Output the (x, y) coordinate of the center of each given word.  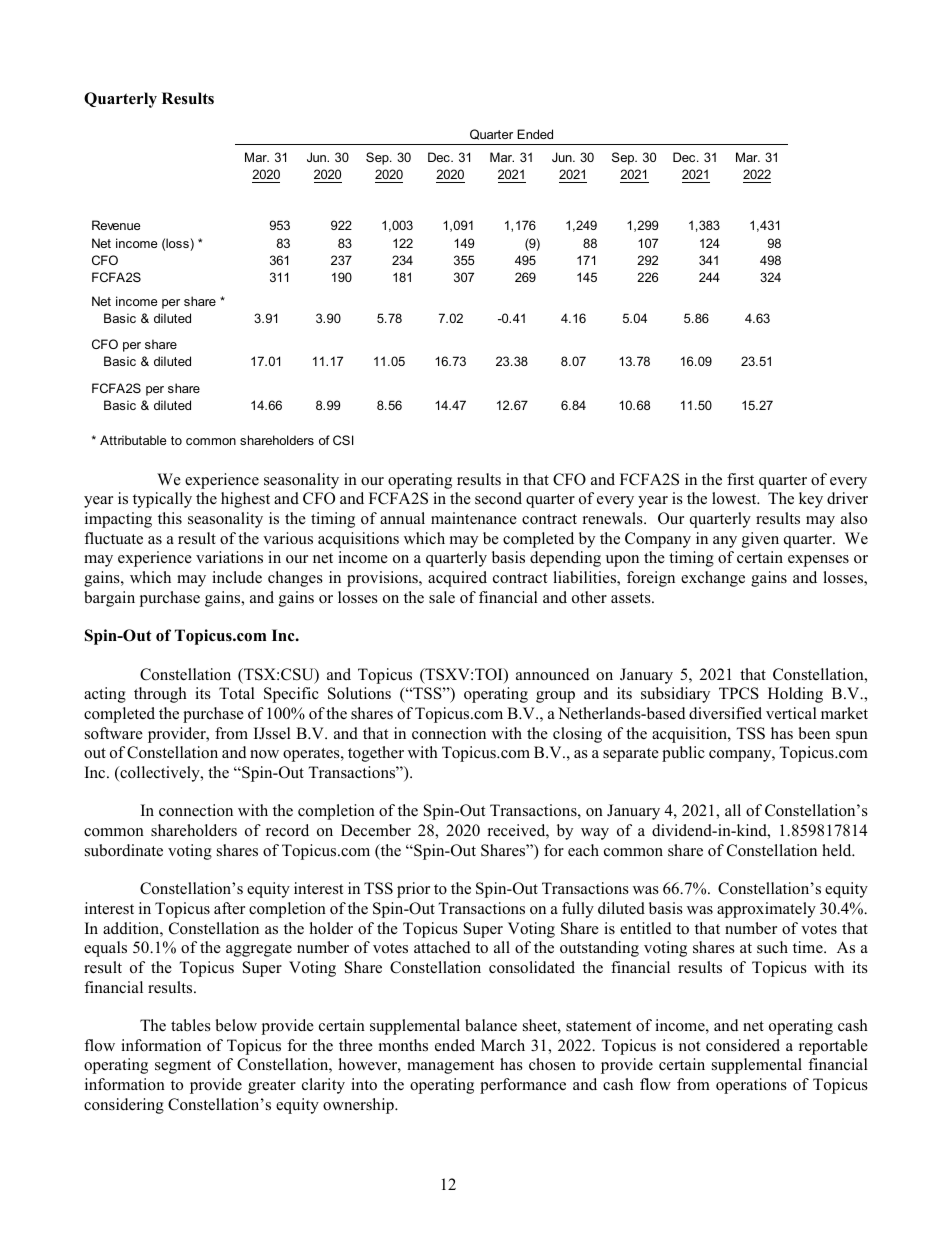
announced (553, 674)
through (160, 695)
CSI (343, 440)
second (498, 498)
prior (413, 890)
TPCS (739, 693)
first (740, 479)
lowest (735, 498)
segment (183, 1067)
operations (751, 1086)
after (229, 908)
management (450, 1067)
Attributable (133, 440)
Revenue (116, 225)
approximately (766, 910)
